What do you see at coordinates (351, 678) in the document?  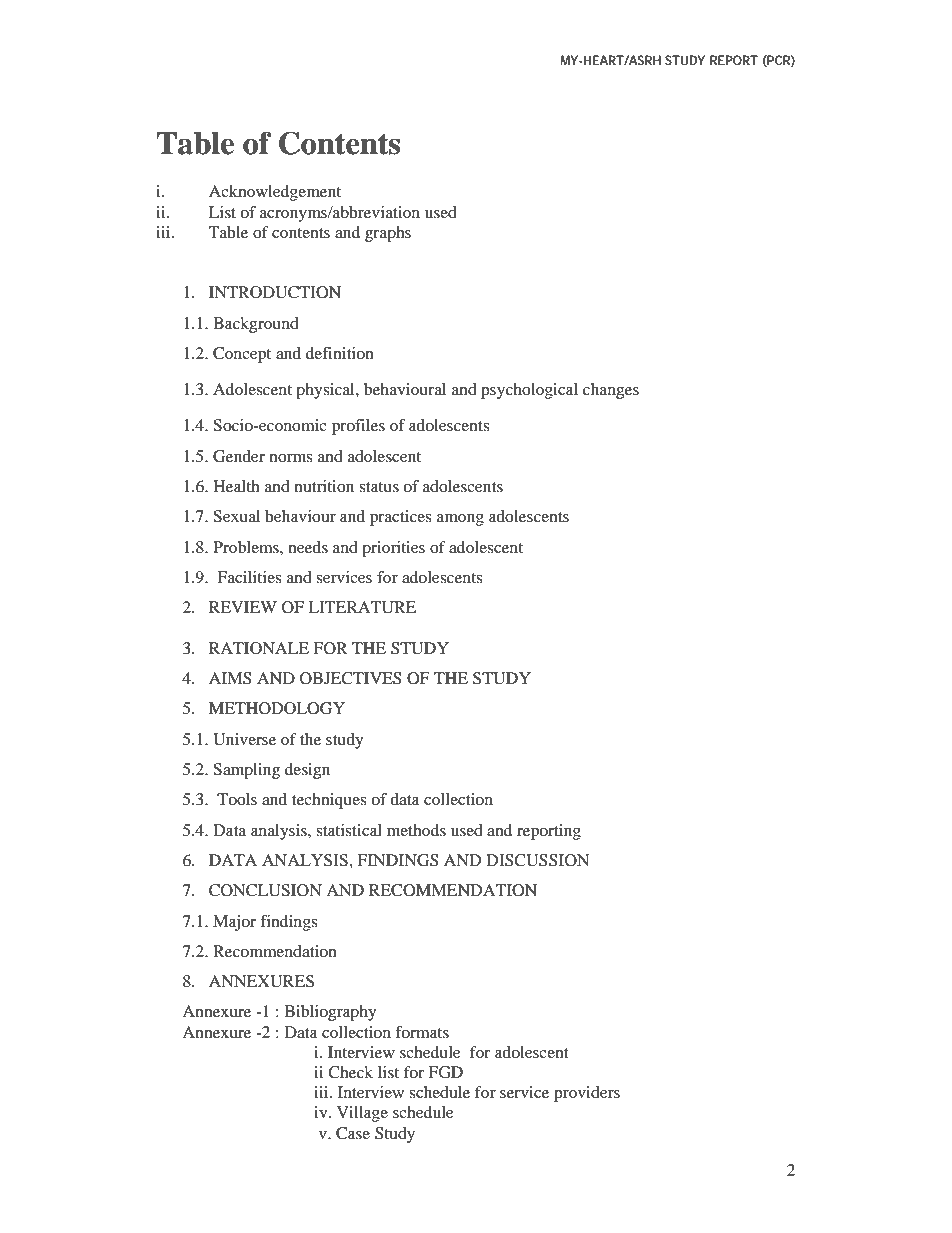 I see `OBJECTIVES` at bounding box center [351, 678].
